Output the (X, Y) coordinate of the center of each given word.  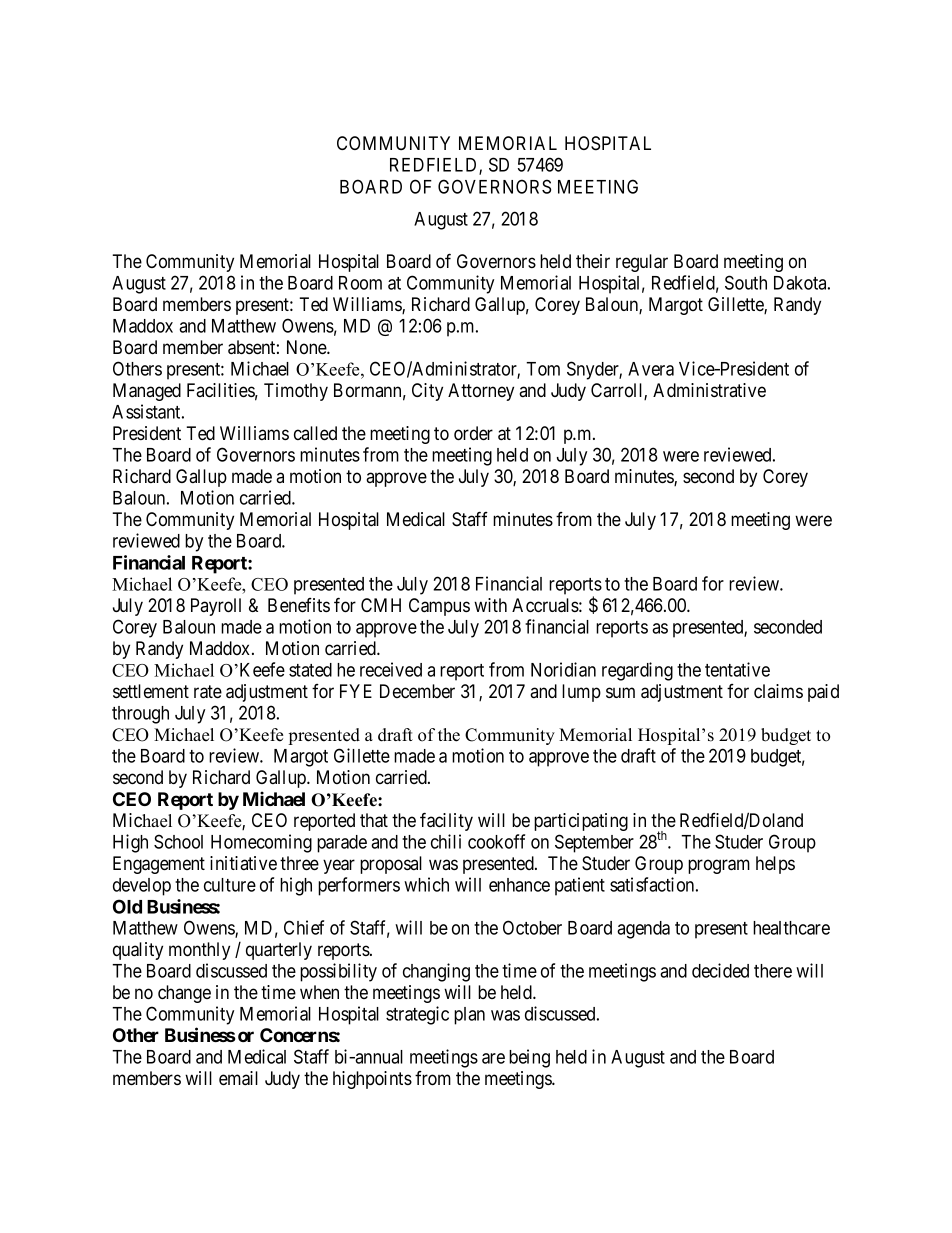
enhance (519, 885)
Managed (147, 392)
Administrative (709, 390)
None (307, 347)
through (140, 715)
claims (778, 691)
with (490, 605)
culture (230, 885)
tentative (737, 669)
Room (360, 283)
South (746, 282)
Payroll (216, 607)
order (473, 433)
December (417, 691)
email (238, 1078)
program (719, 866)
